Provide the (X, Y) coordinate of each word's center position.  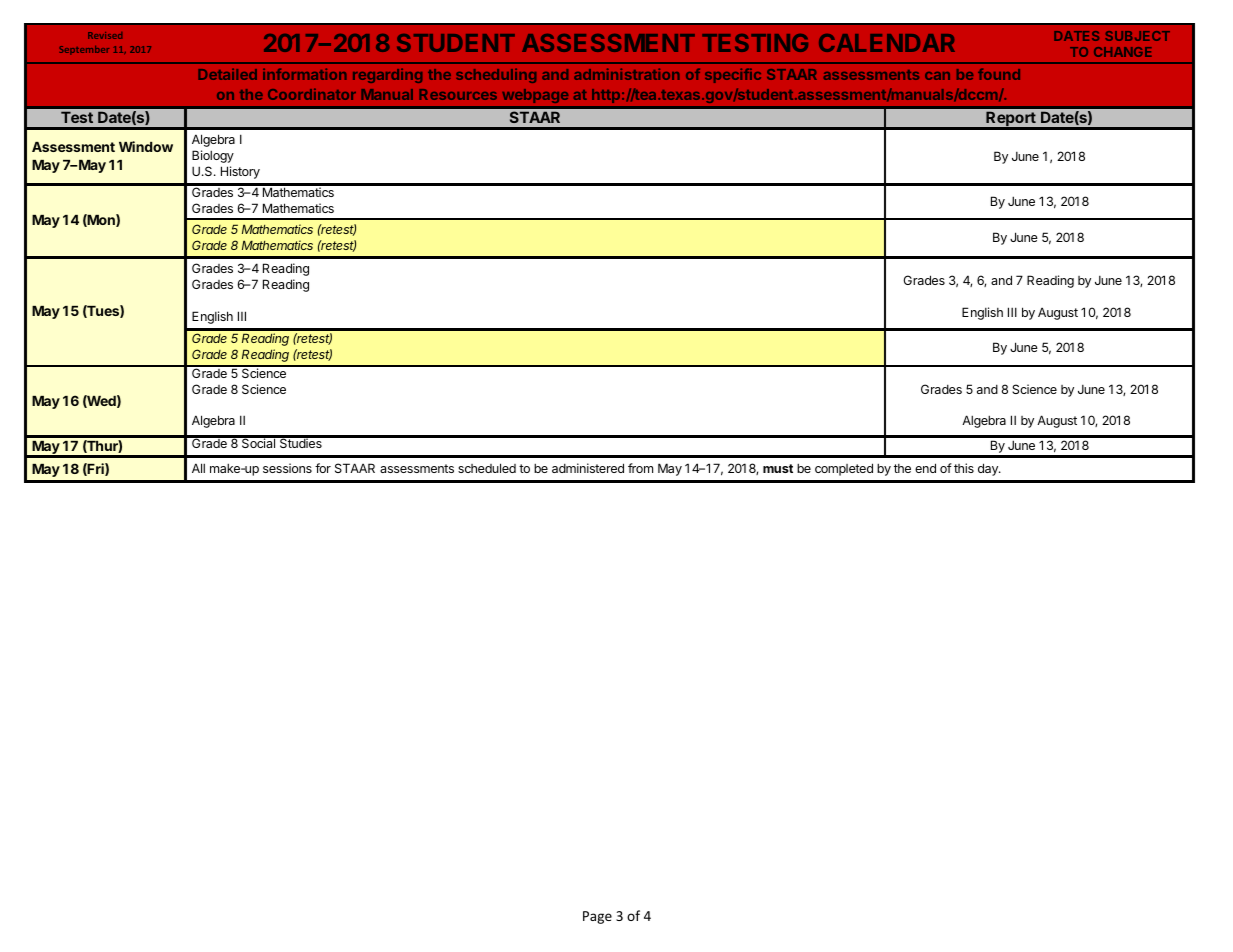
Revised (105, 35)
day (989, 469)
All (198, 468)
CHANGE (1123, 52)
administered (588, 468)
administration (626, 74)
